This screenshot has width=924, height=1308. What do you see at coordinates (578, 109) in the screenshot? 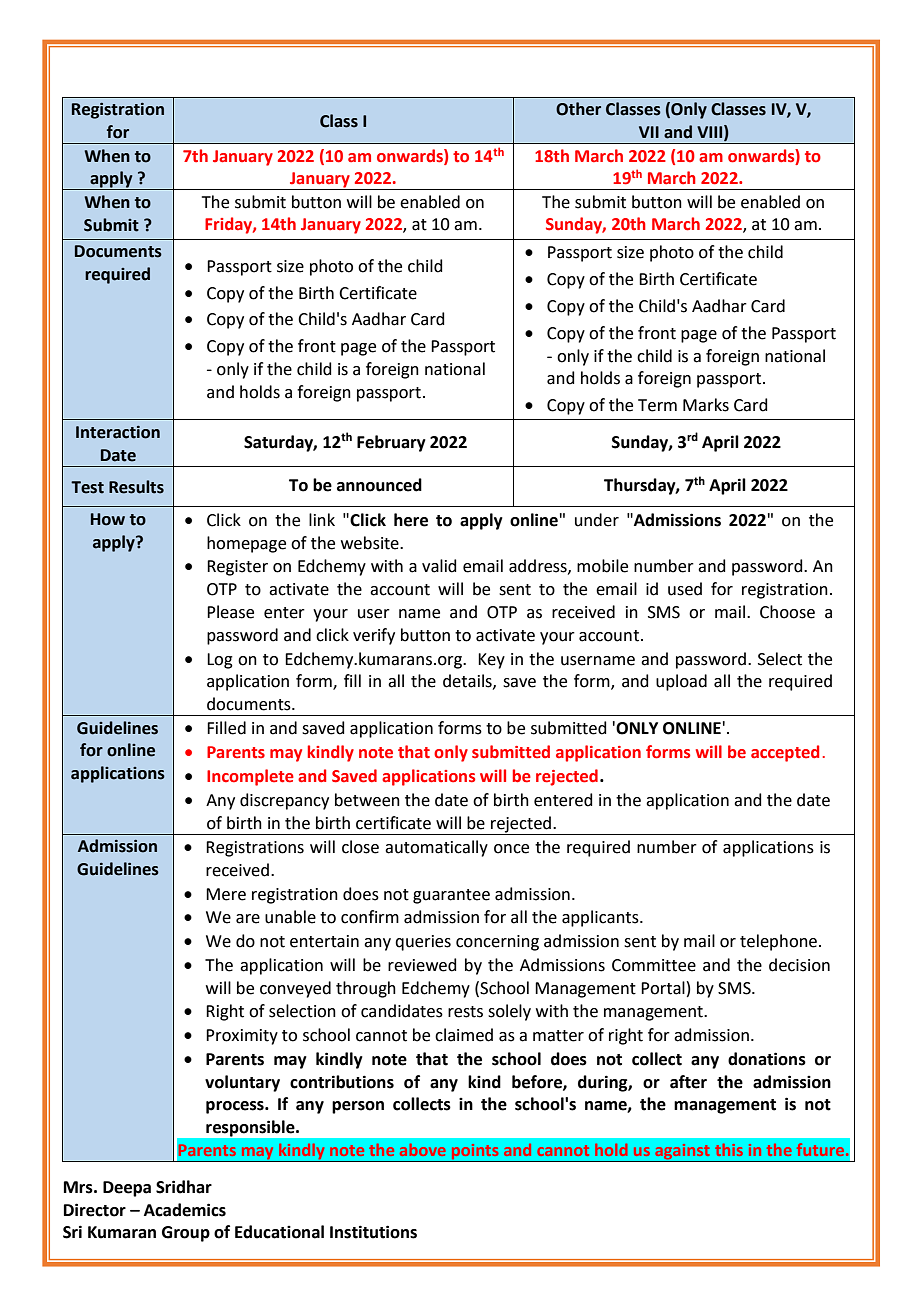
I see `Other` at bounding box center [578, 109].
